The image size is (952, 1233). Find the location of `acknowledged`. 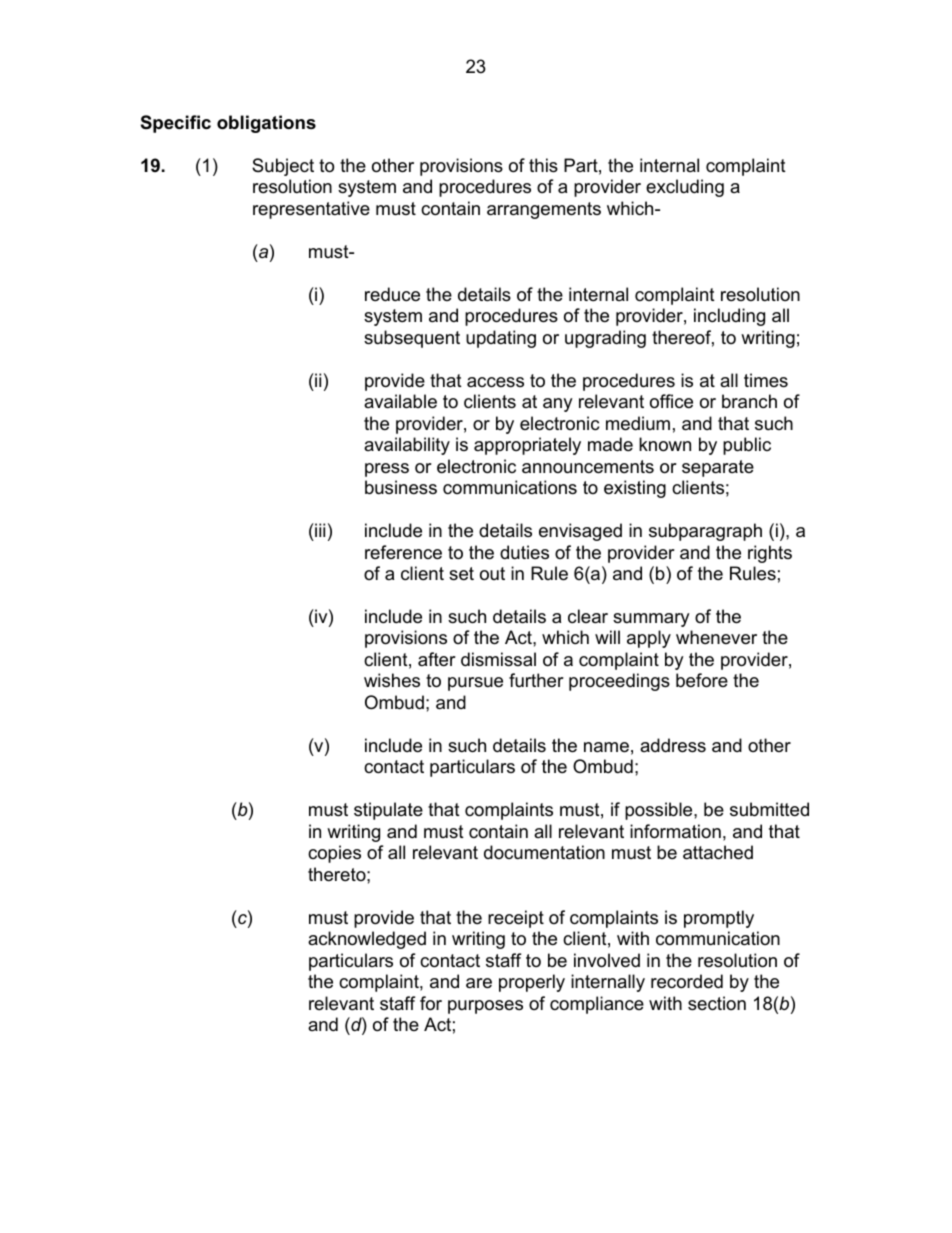

acknowledged is located at coordinates (367, 940).
